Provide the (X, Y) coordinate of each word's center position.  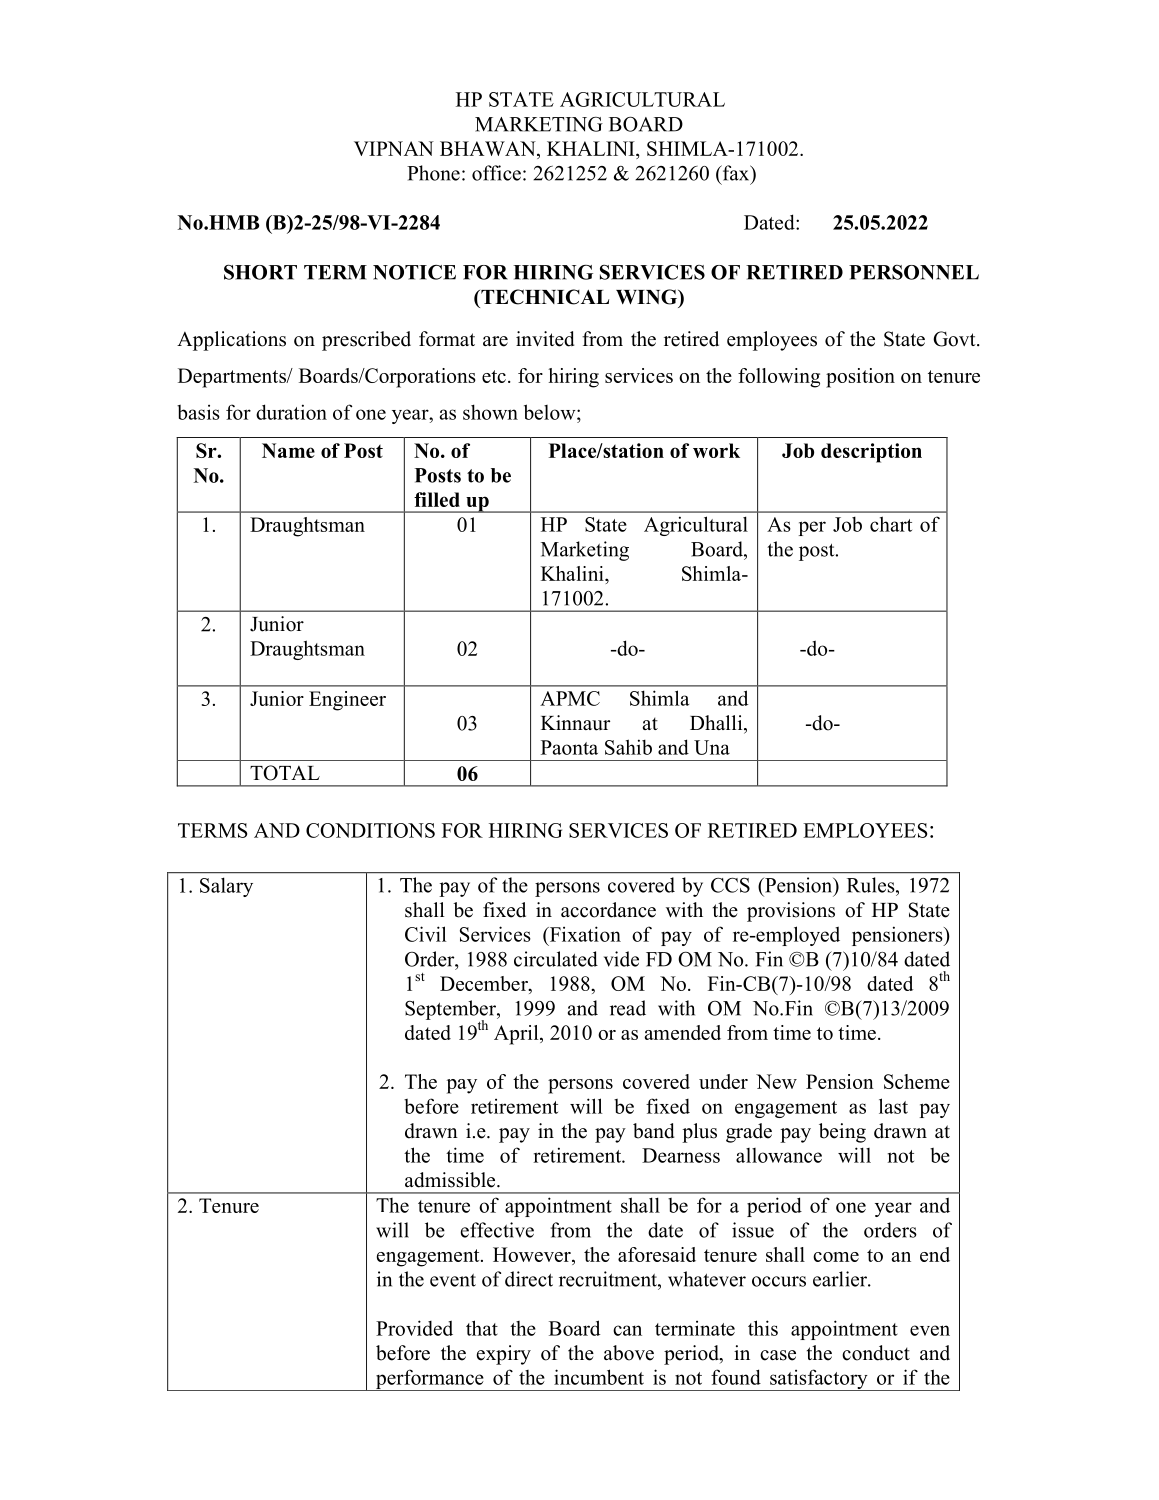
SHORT (260, 272)
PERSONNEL (914, 272)
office (496, 173)
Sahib (628, 747)
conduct (876, 1353)
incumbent (599, 1377)
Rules (872, 885)
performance (430, 1380)
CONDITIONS (370, 830)
